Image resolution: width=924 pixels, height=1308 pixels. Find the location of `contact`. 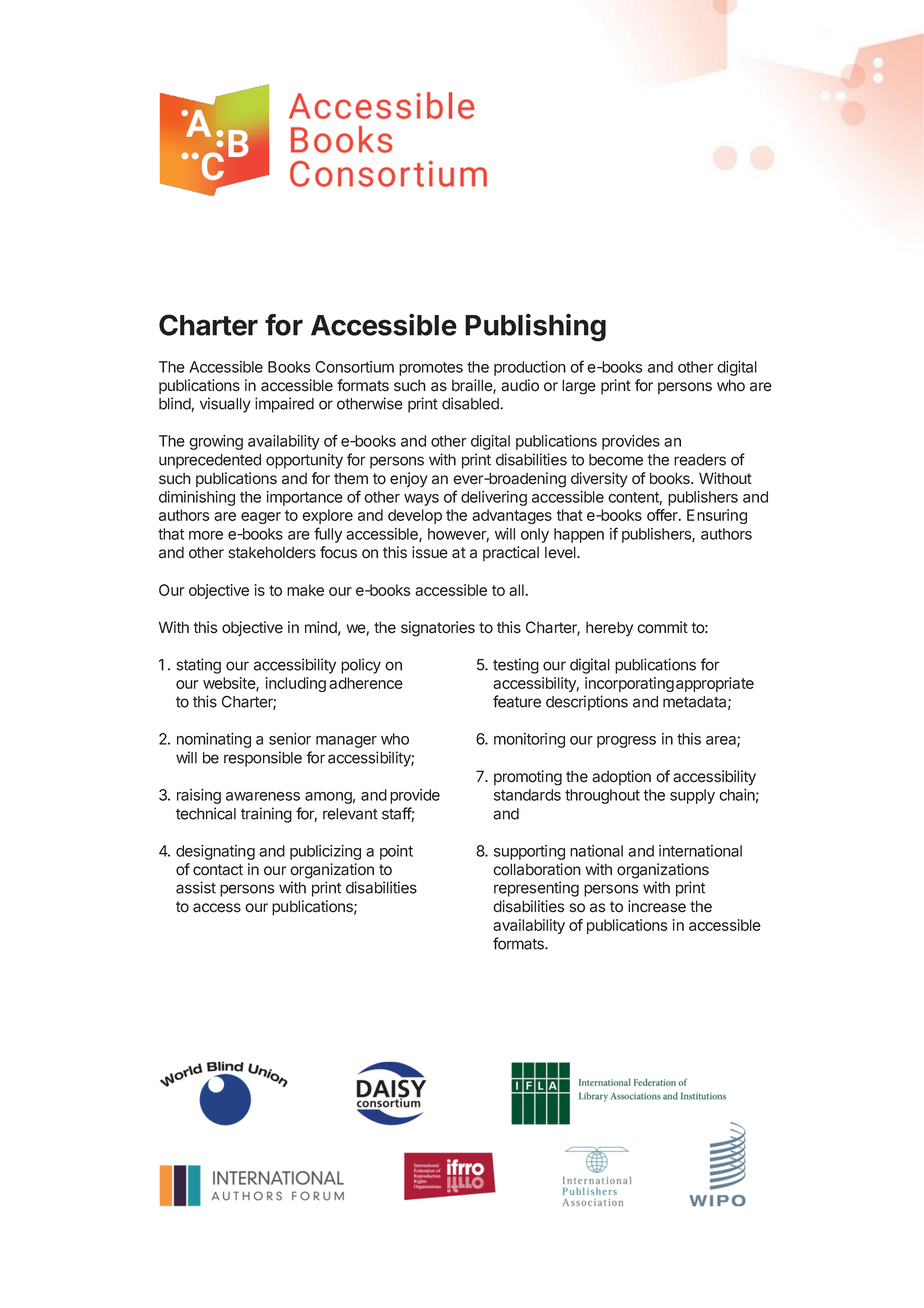

contact is located at coordinates (218, 870).
